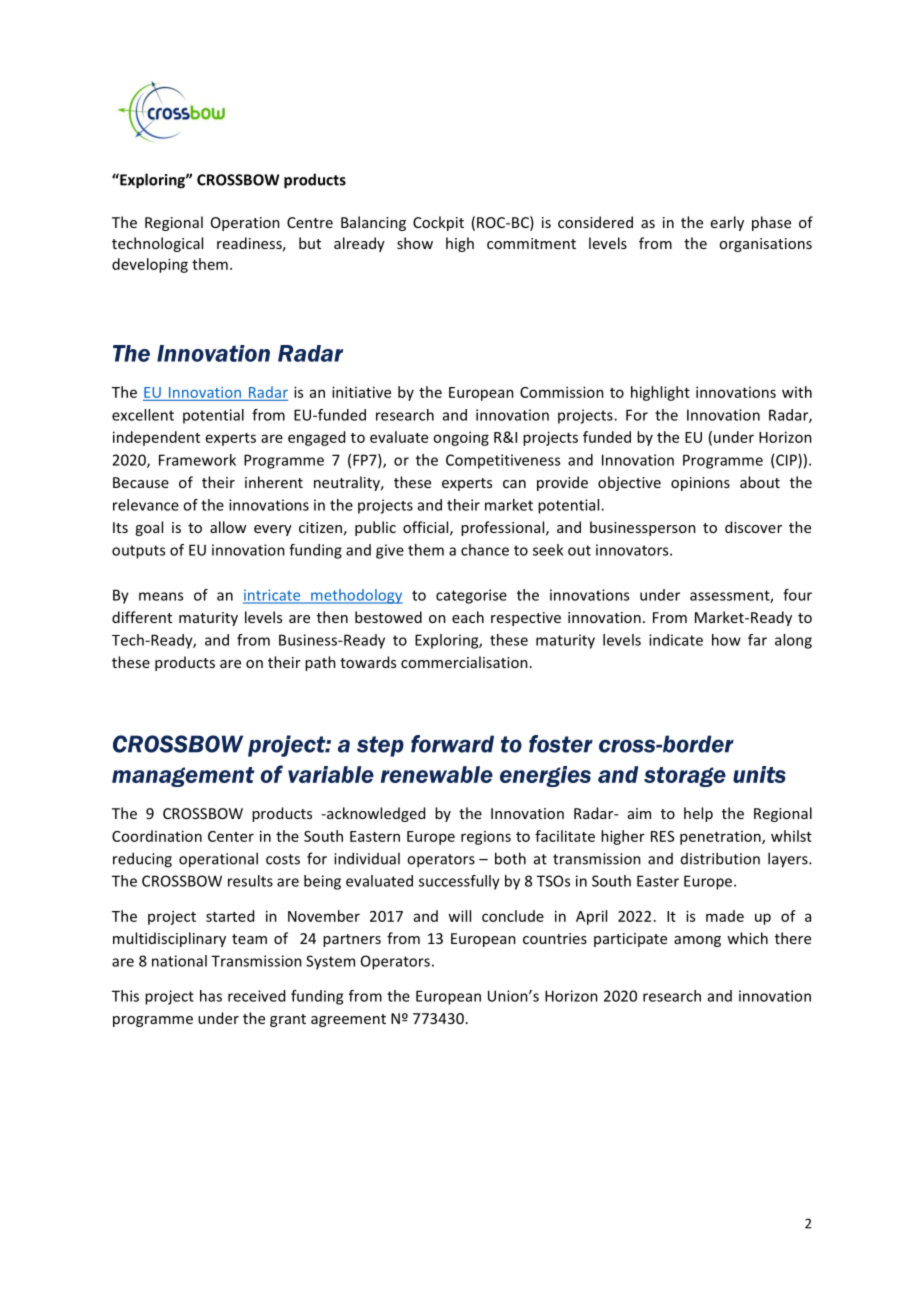 The image size is (924, 1308). What do you see at coordinates (727, 223) in the screenshot?
I see `early` at bounding box center [727, 223].
